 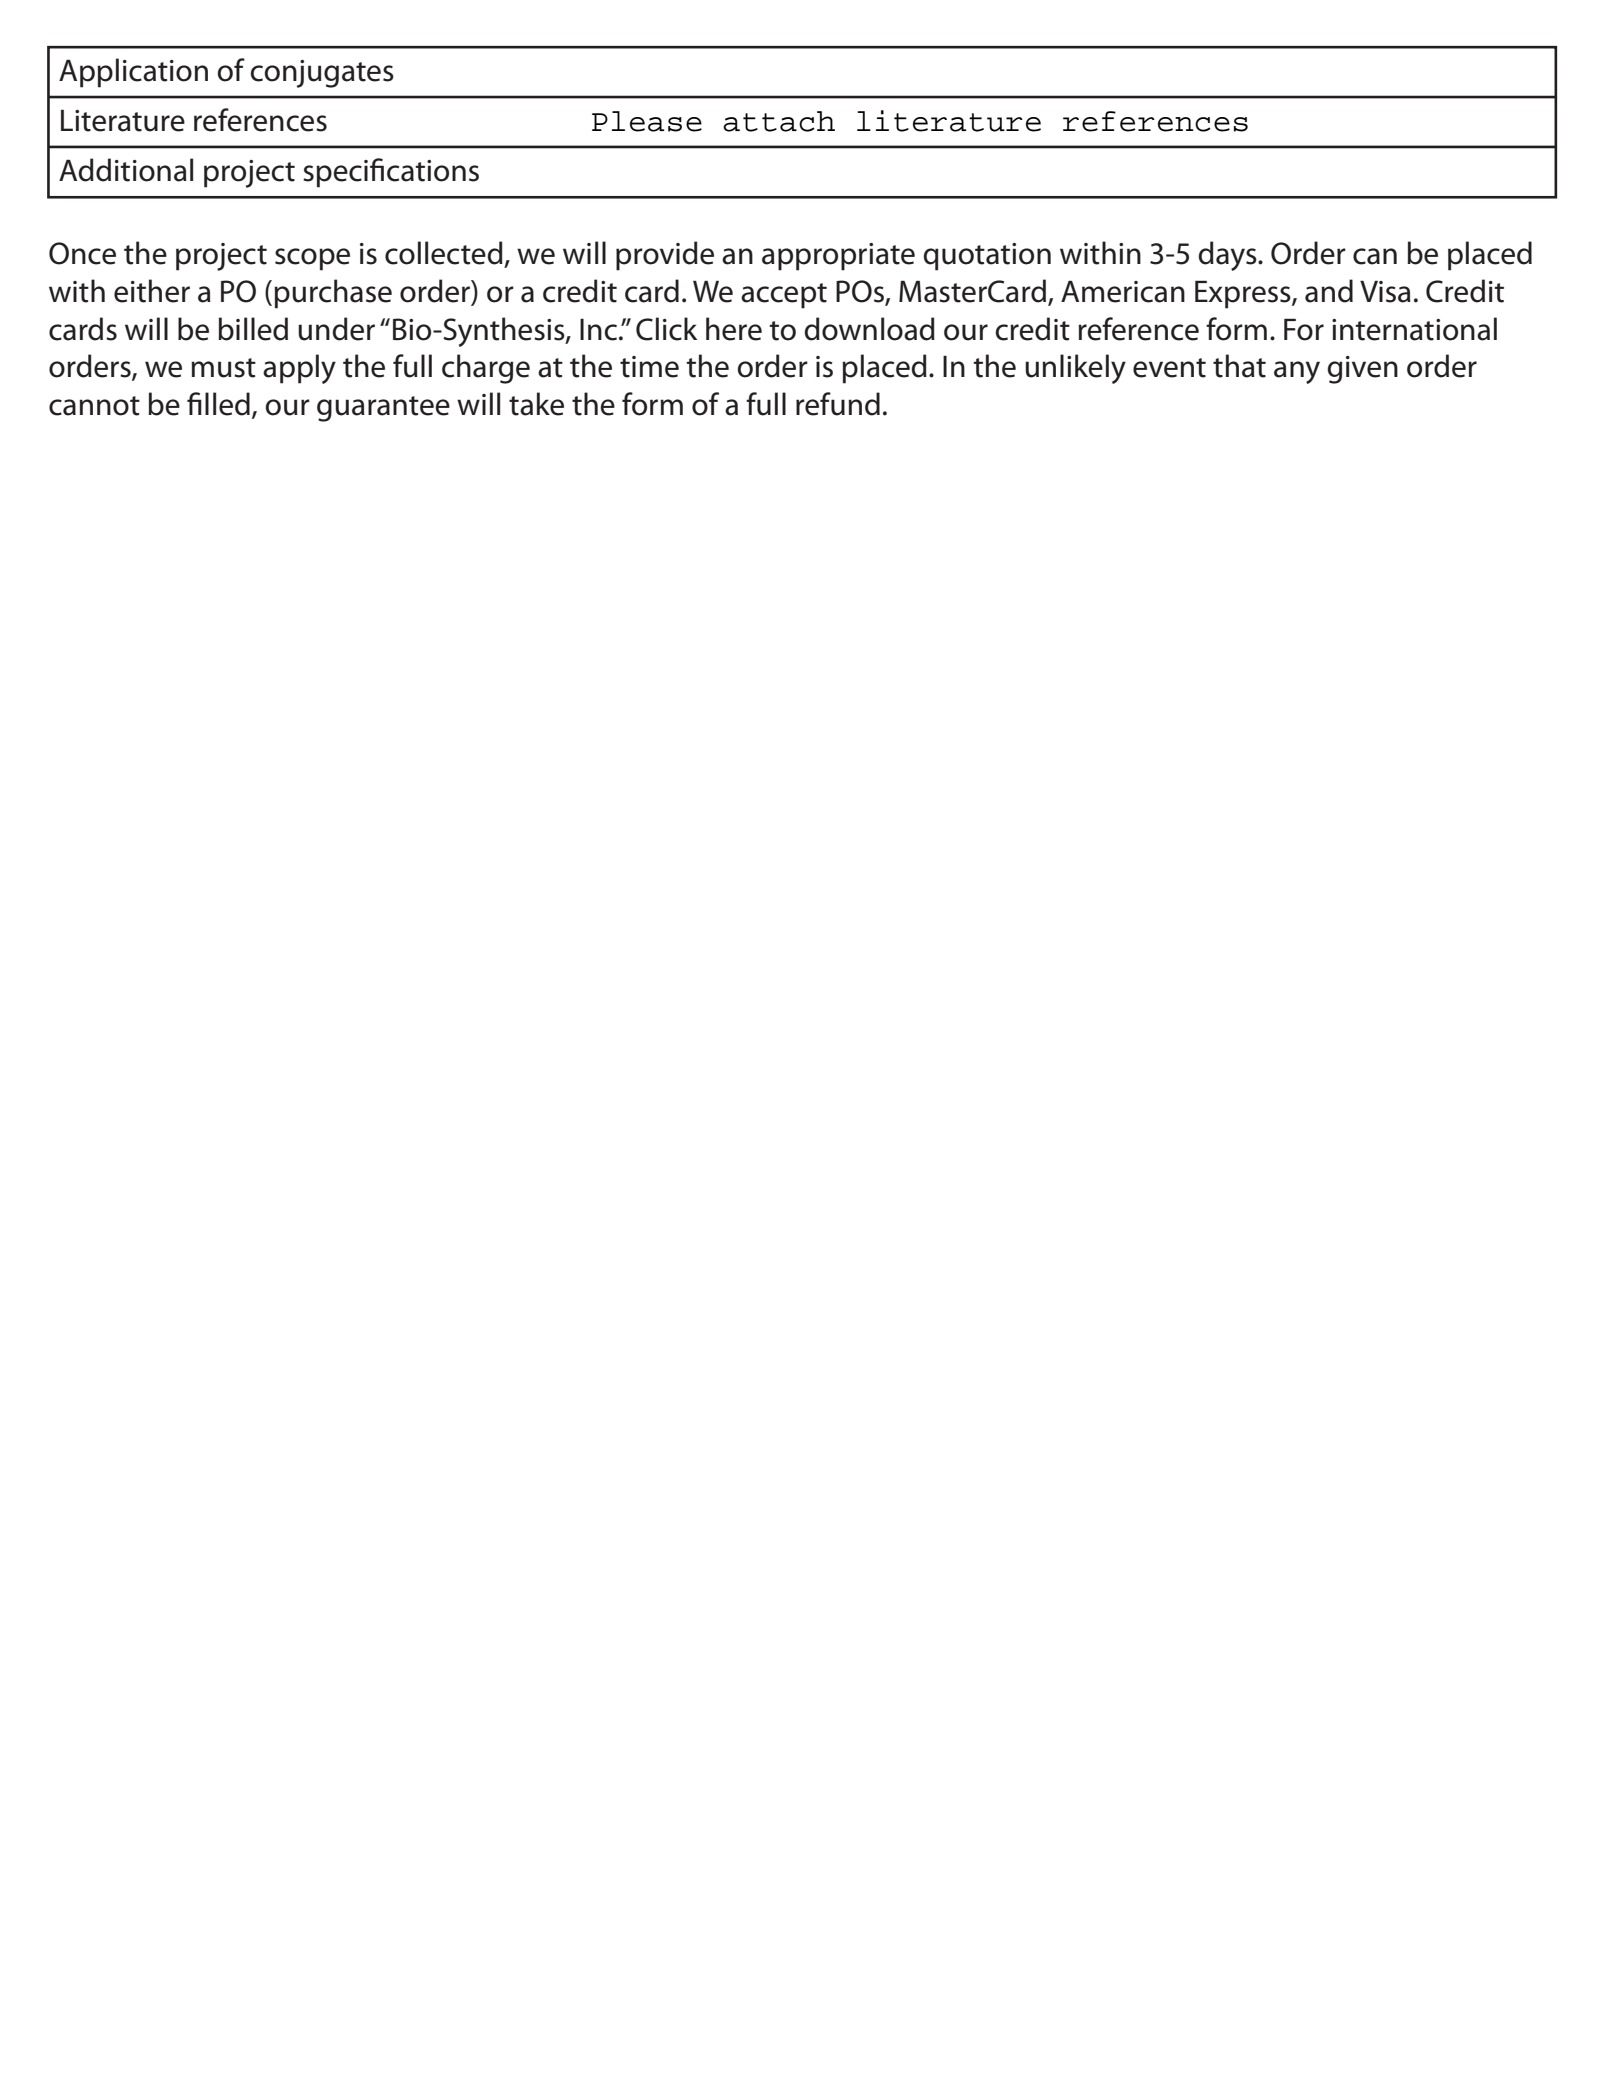 I want to click on collected, so click(x=444, y=253).
